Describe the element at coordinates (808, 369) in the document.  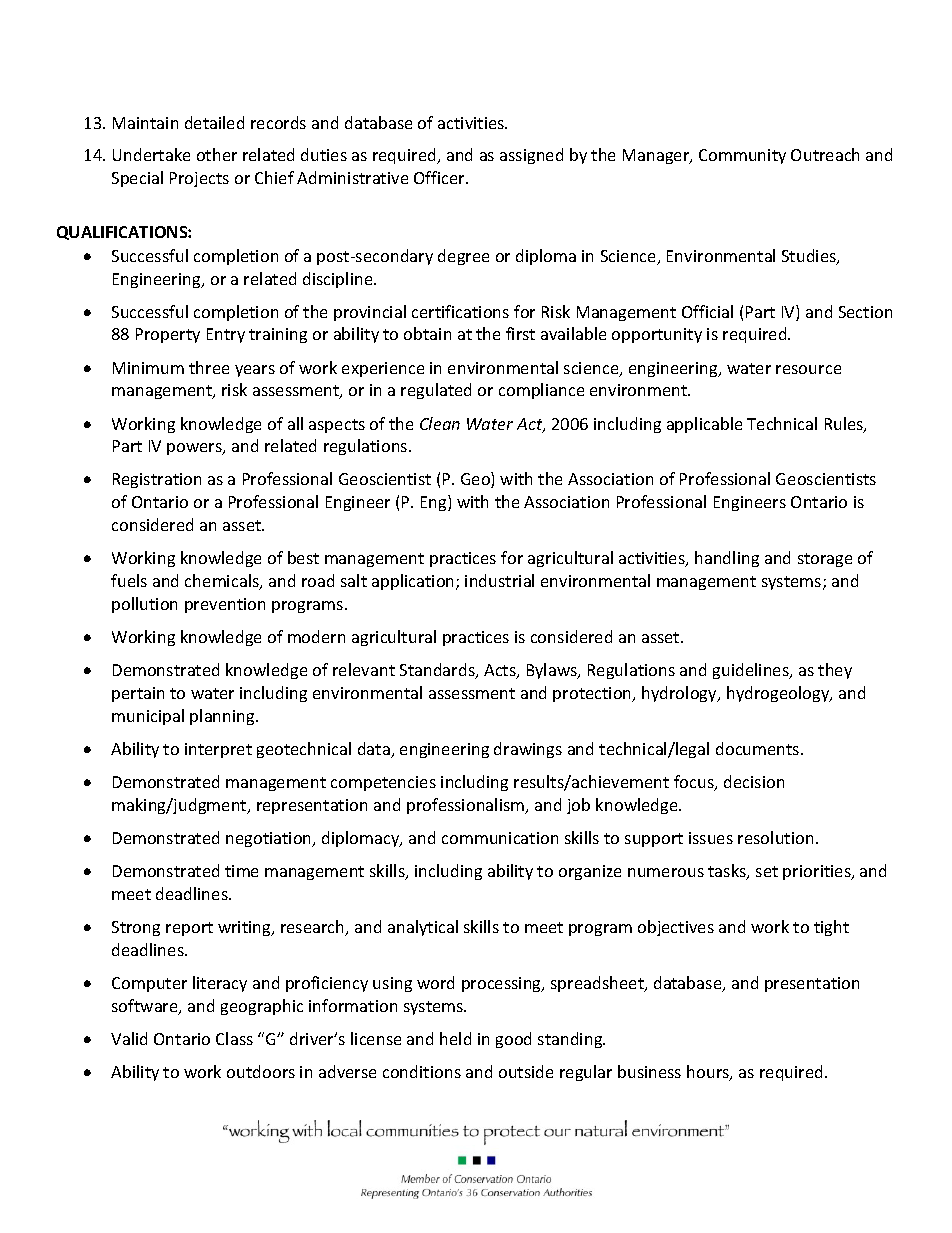
I see `resource` at that location.
